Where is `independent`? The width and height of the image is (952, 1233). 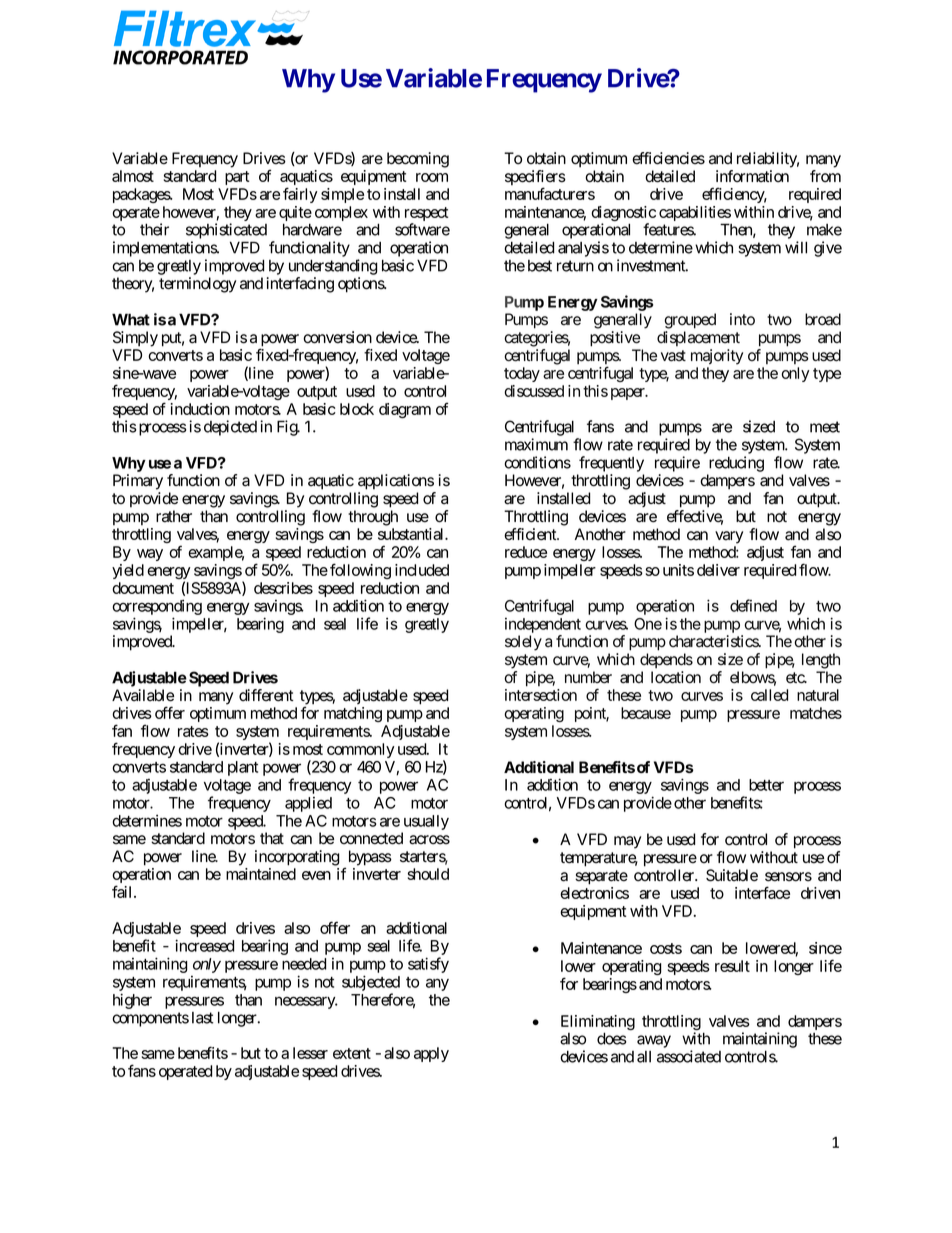
independent is located at coordinates (543, 625).
